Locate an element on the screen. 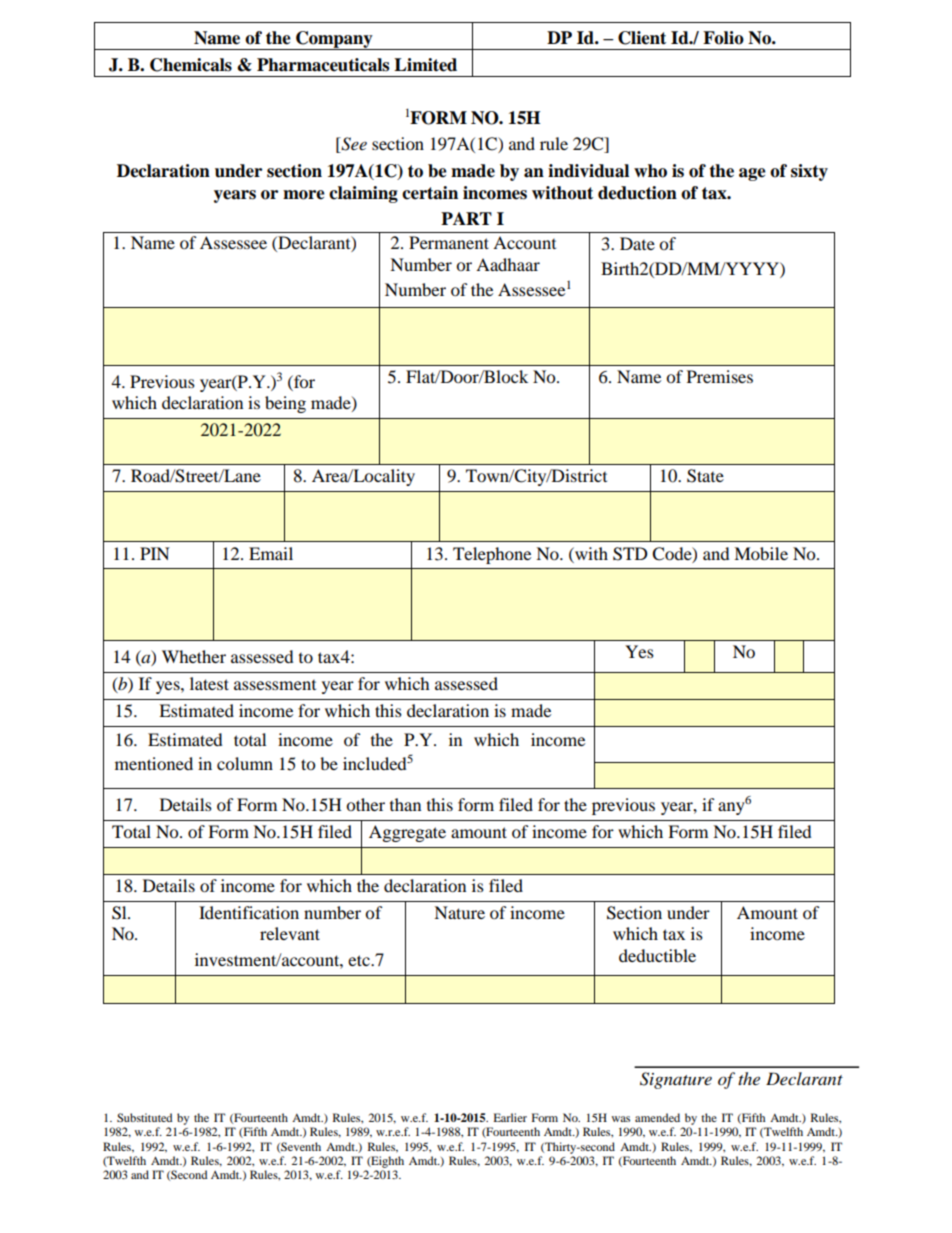 This screenshot has height=1233, width=952. Earlier is located at coordinates (510, 1117).
